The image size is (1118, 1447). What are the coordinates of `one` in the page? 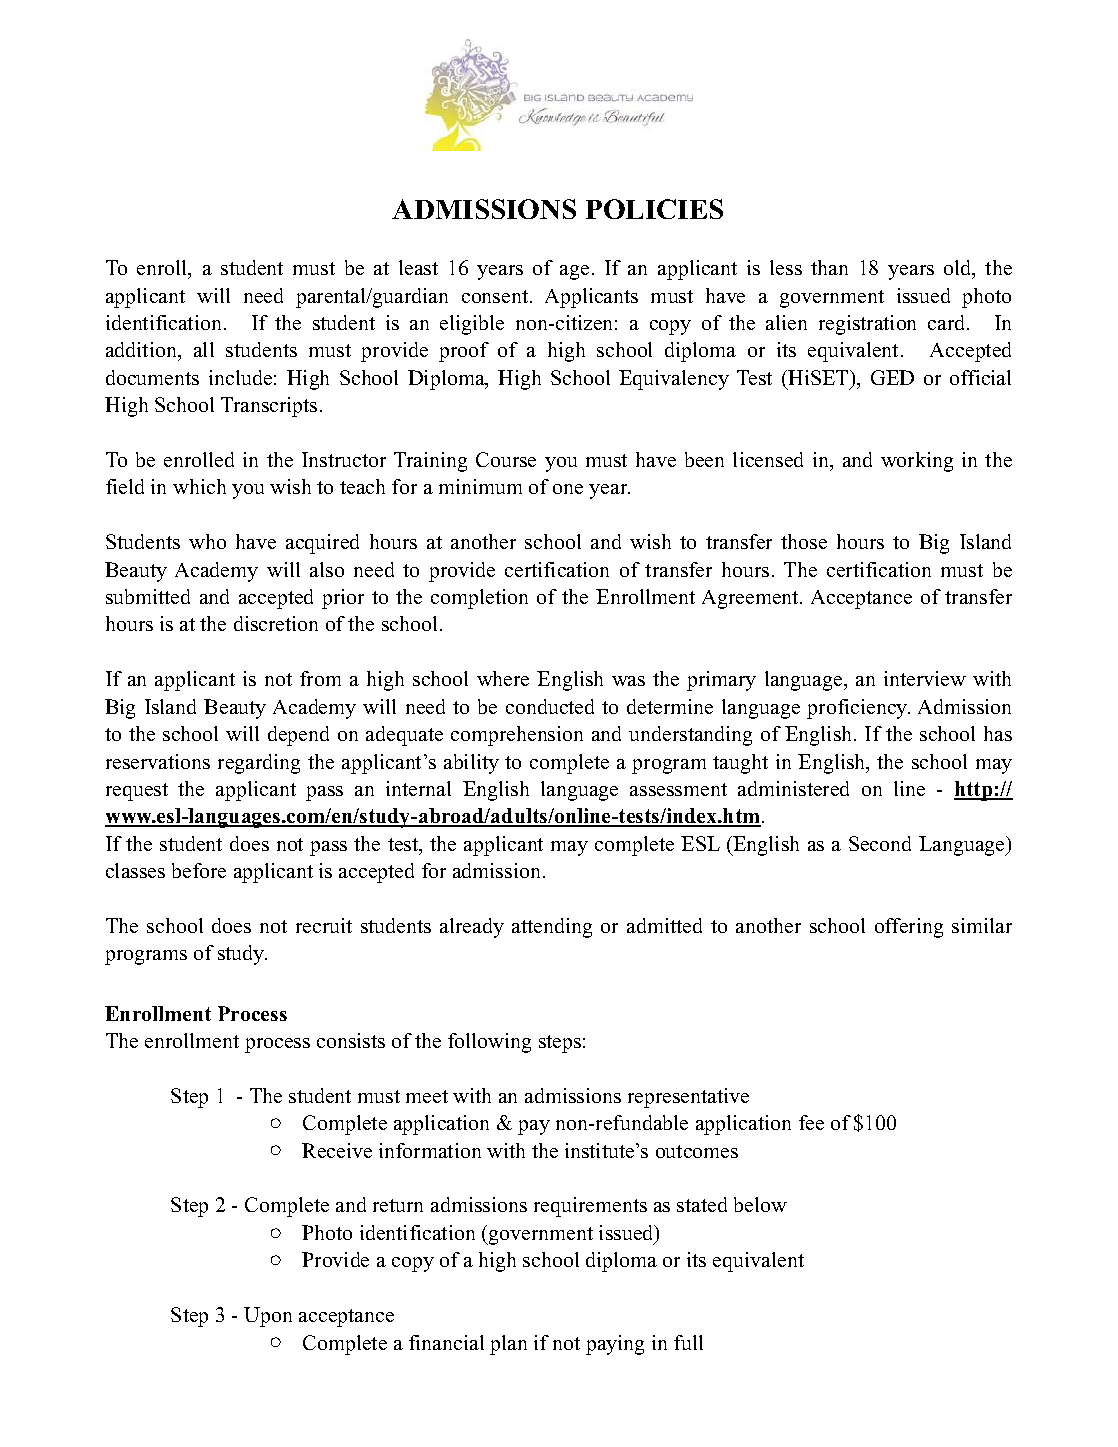 It's located at (568, 489).
